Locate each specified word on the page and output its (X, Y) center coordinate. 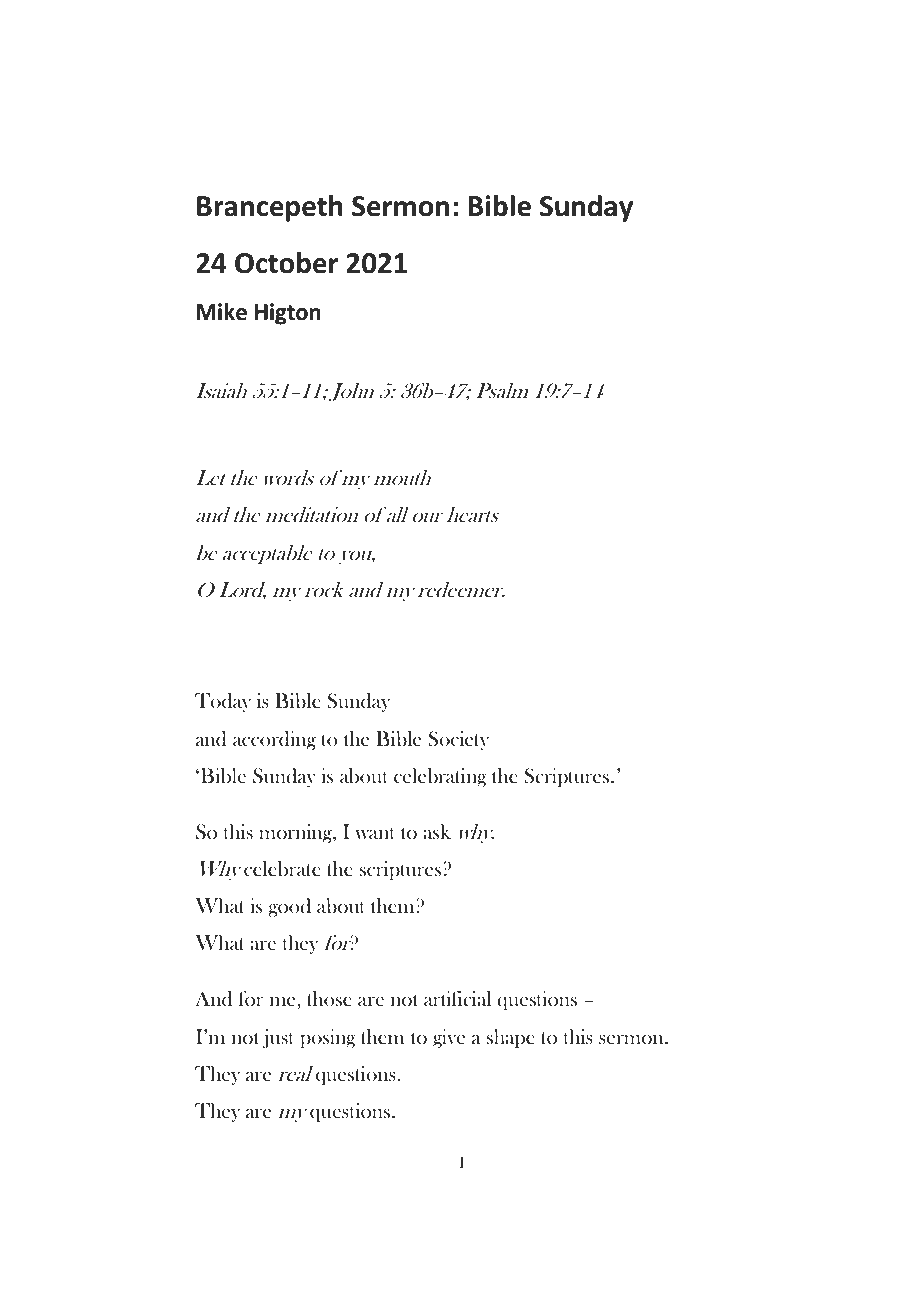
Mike (222, 312)
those (329, 998)
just (278, 1038)
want (375, 833)
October (286, 263)
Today (223, 702)
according (274, 740)
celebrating (440, 777)
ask (437, 831)
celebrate (282, 869)
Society (458, 740)
